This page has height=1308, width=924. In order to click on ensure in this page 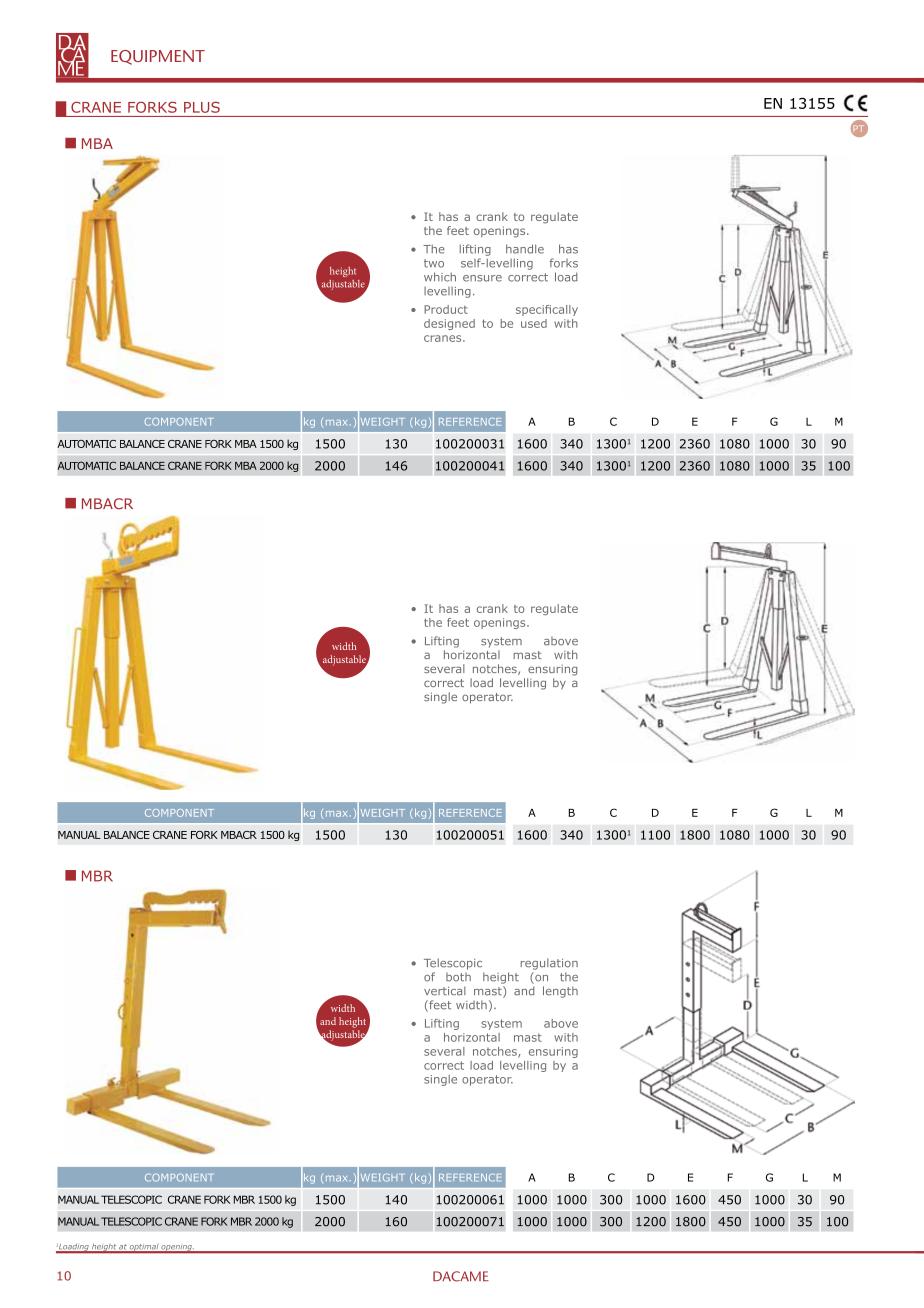, I will do `click(482, 278)`.
